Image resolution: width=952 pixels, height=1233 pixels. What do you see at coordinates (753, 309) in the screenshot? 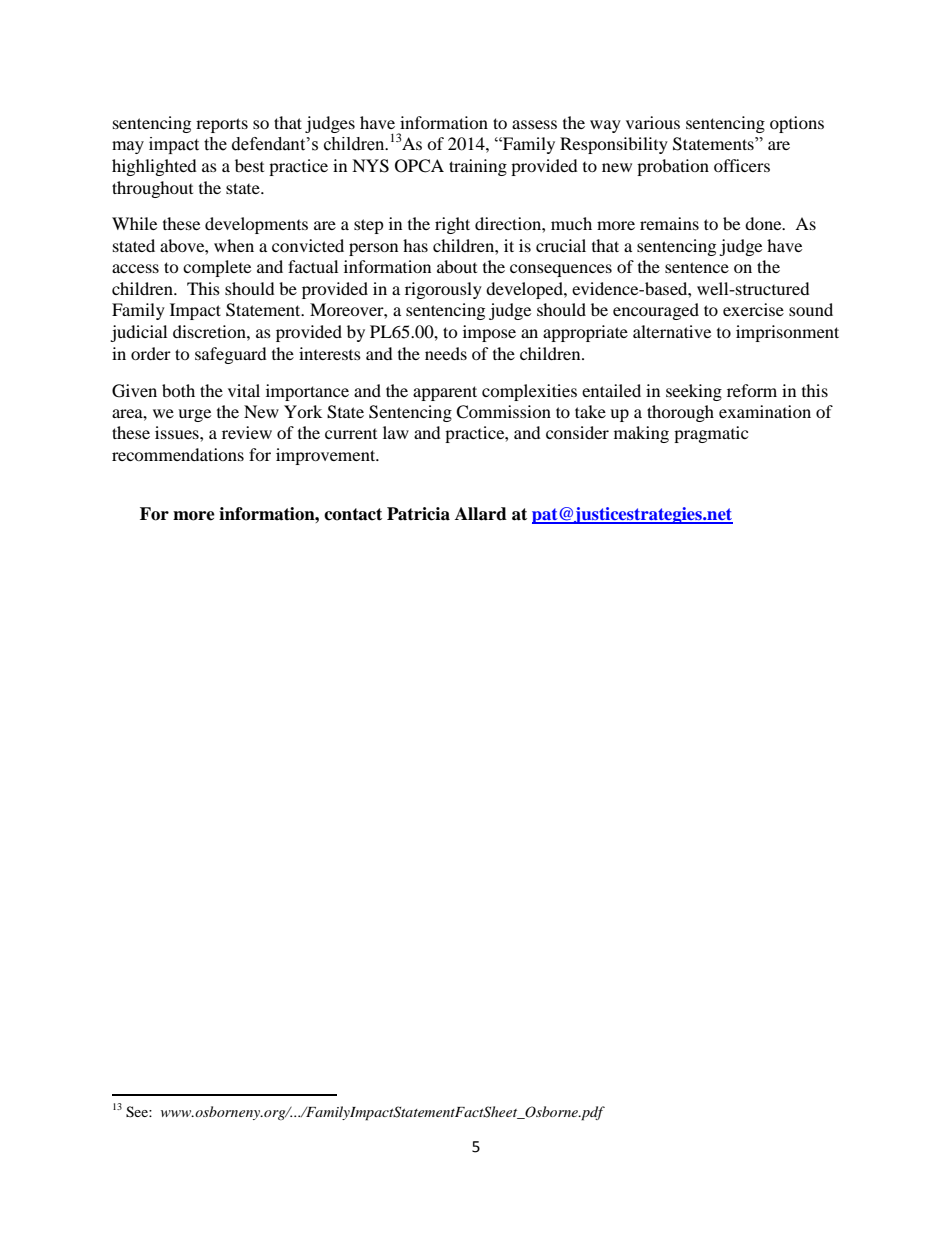
I see `exercise` at bounding box center [753, 309].
